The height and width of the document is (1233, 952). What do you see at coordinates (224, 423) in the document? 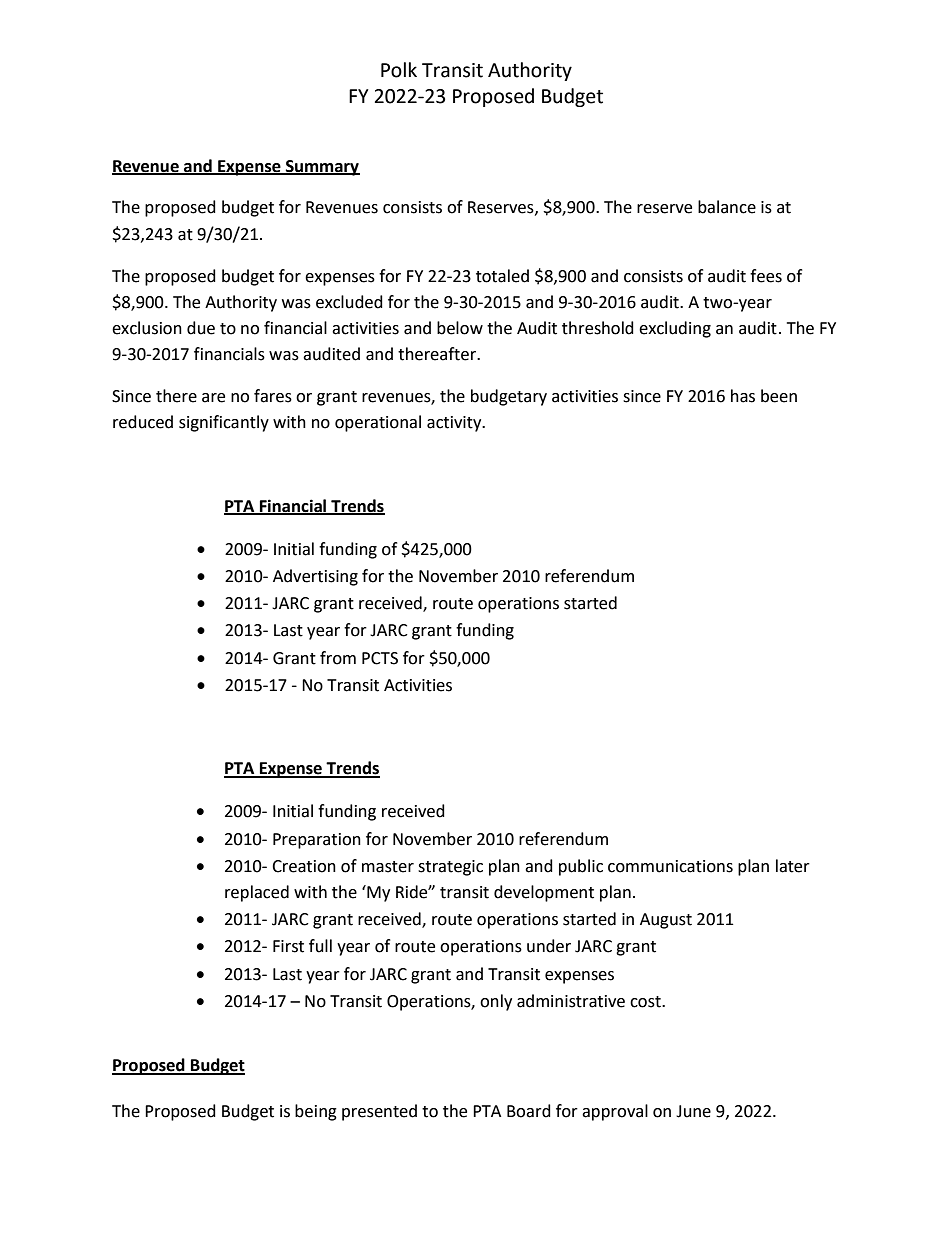
I see `significantly` at bounding box center [224, 423].
